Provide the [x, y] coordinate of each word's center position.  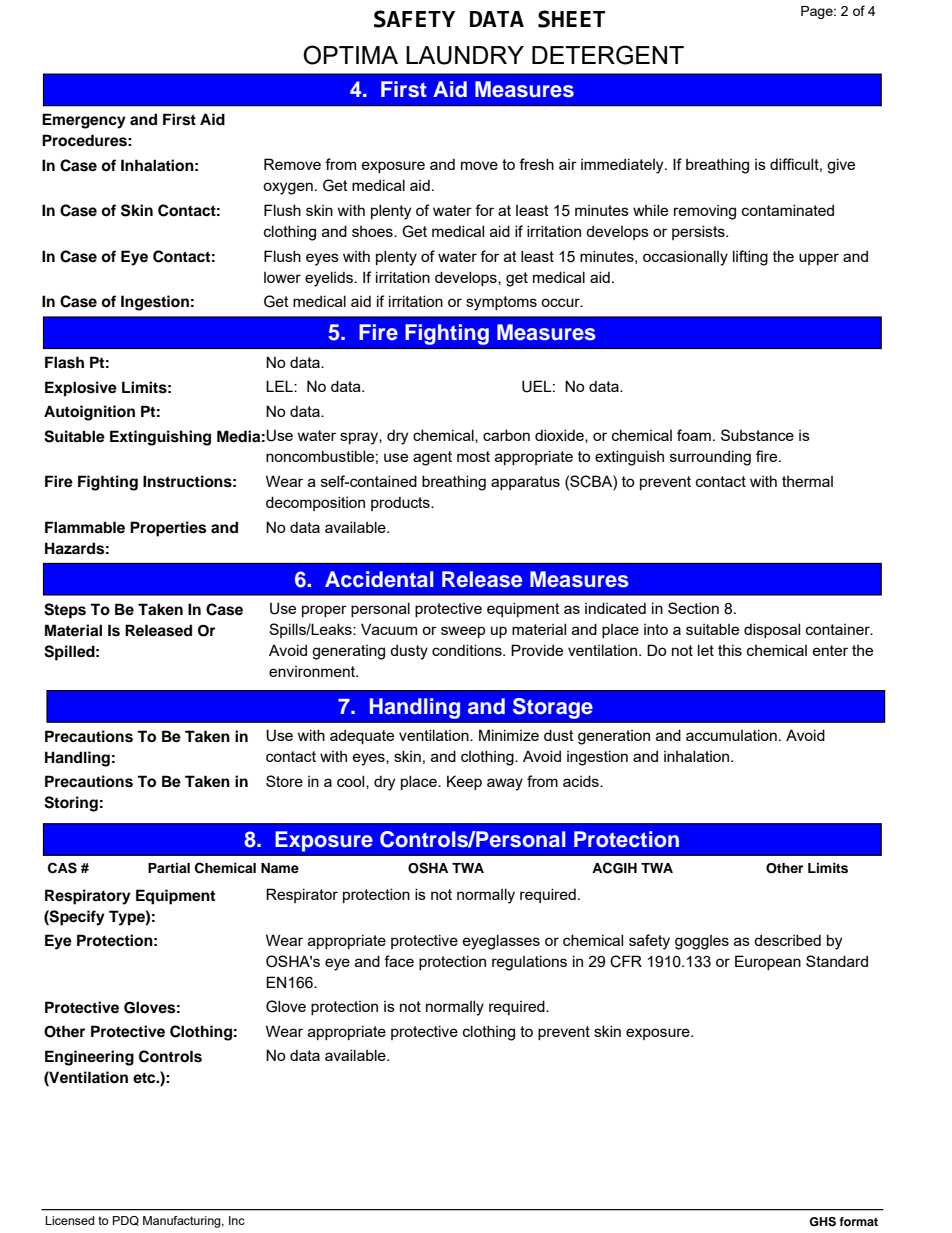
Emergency [84, 121]
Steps [65, 611]
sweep [463, 632]
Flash [64, 362]
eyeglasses [501, 942]
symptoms [501, 303]
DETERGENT [608, 55]
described [787, 940]
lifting [750, 258]
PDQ [126, 1221]
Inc [237, 1220]
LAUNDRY [465, 55]
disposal [772, 630]
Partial [169, 868]
